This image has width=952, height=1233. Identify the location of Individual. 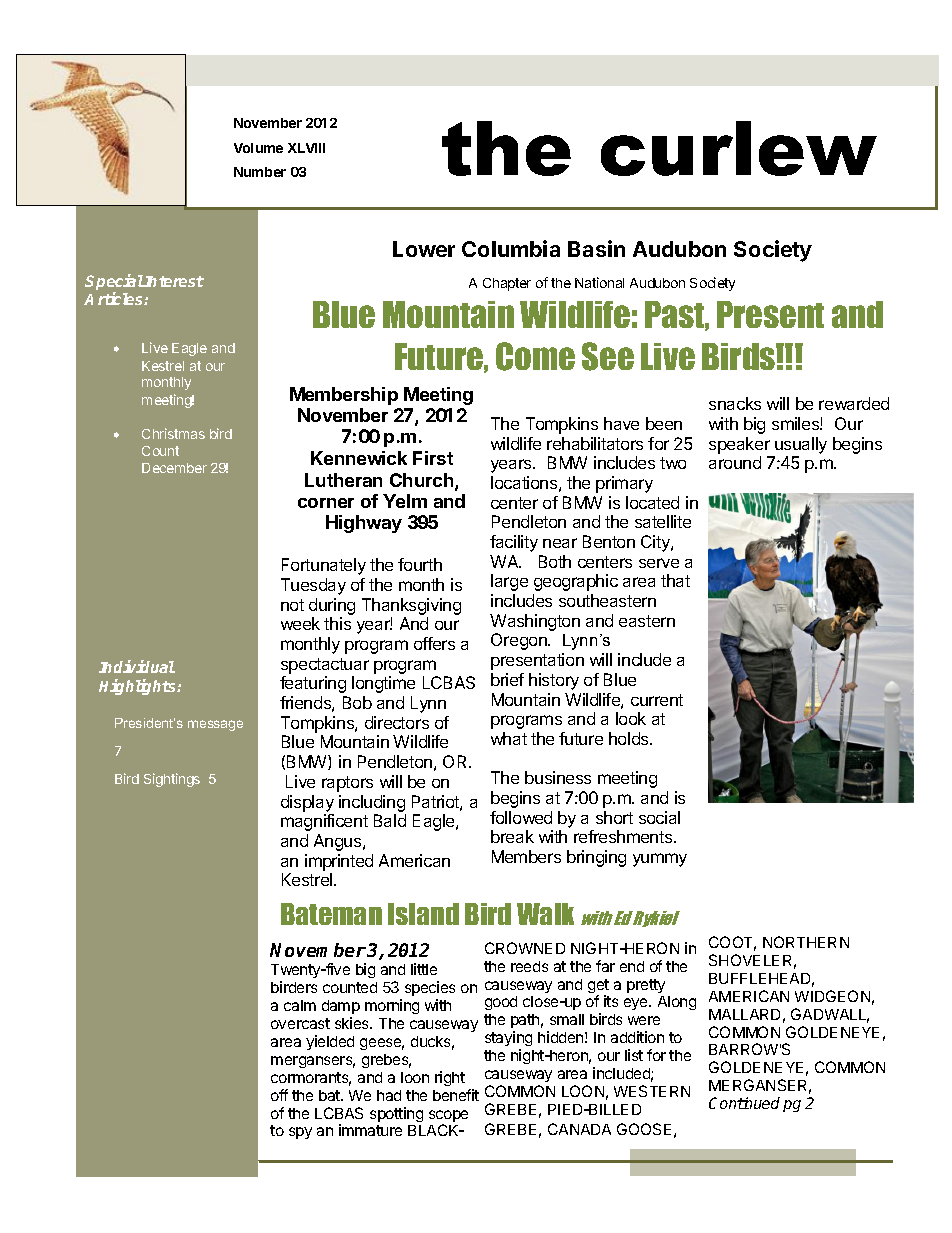
(137, 666).
